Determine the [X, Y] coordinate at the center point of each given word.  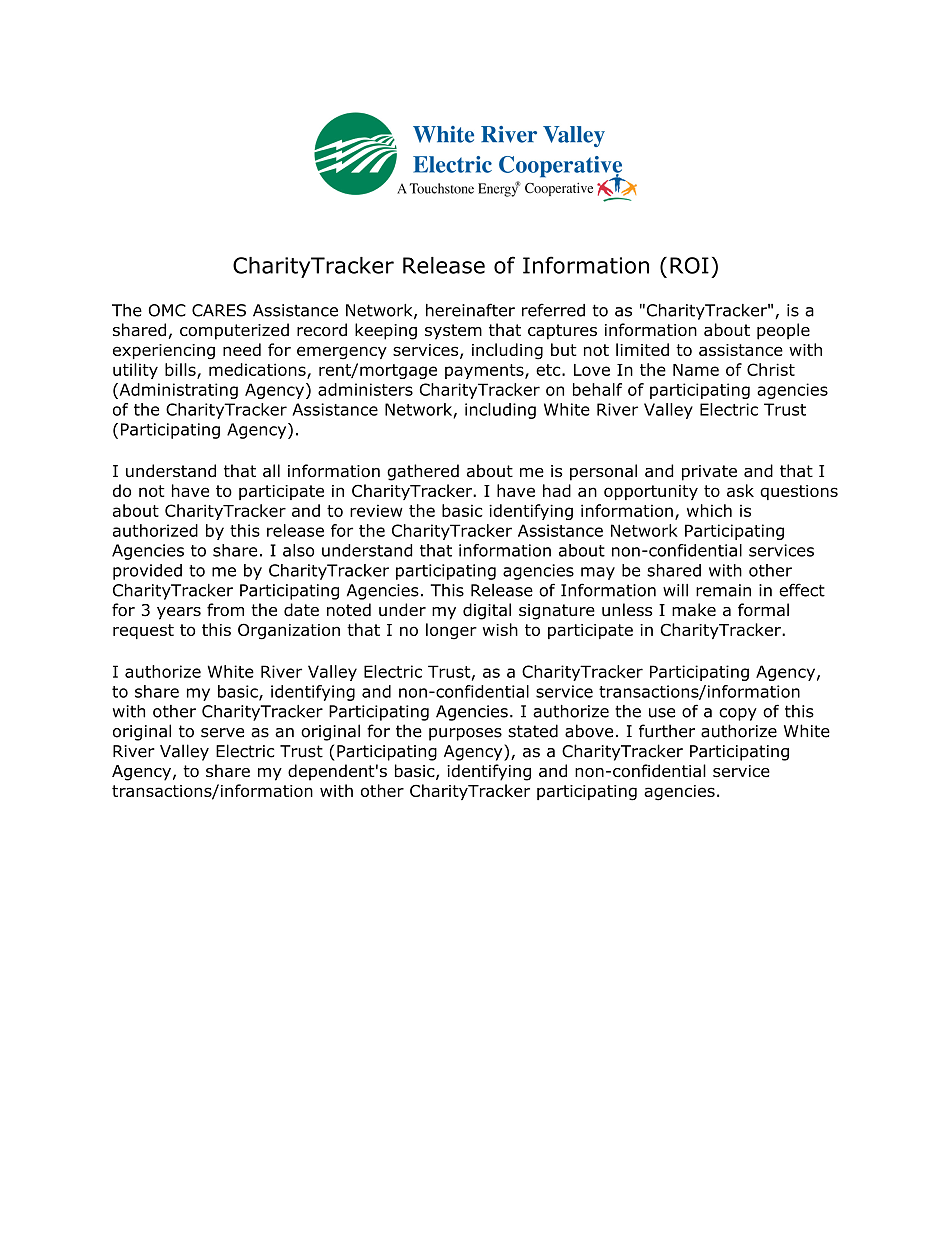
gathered [423, 472]
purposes [465, 734]
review [376, 510]
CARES [219, 310]
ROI [689, 265]
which [709, 510]
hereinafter [470, 310]
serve [222, 733]
